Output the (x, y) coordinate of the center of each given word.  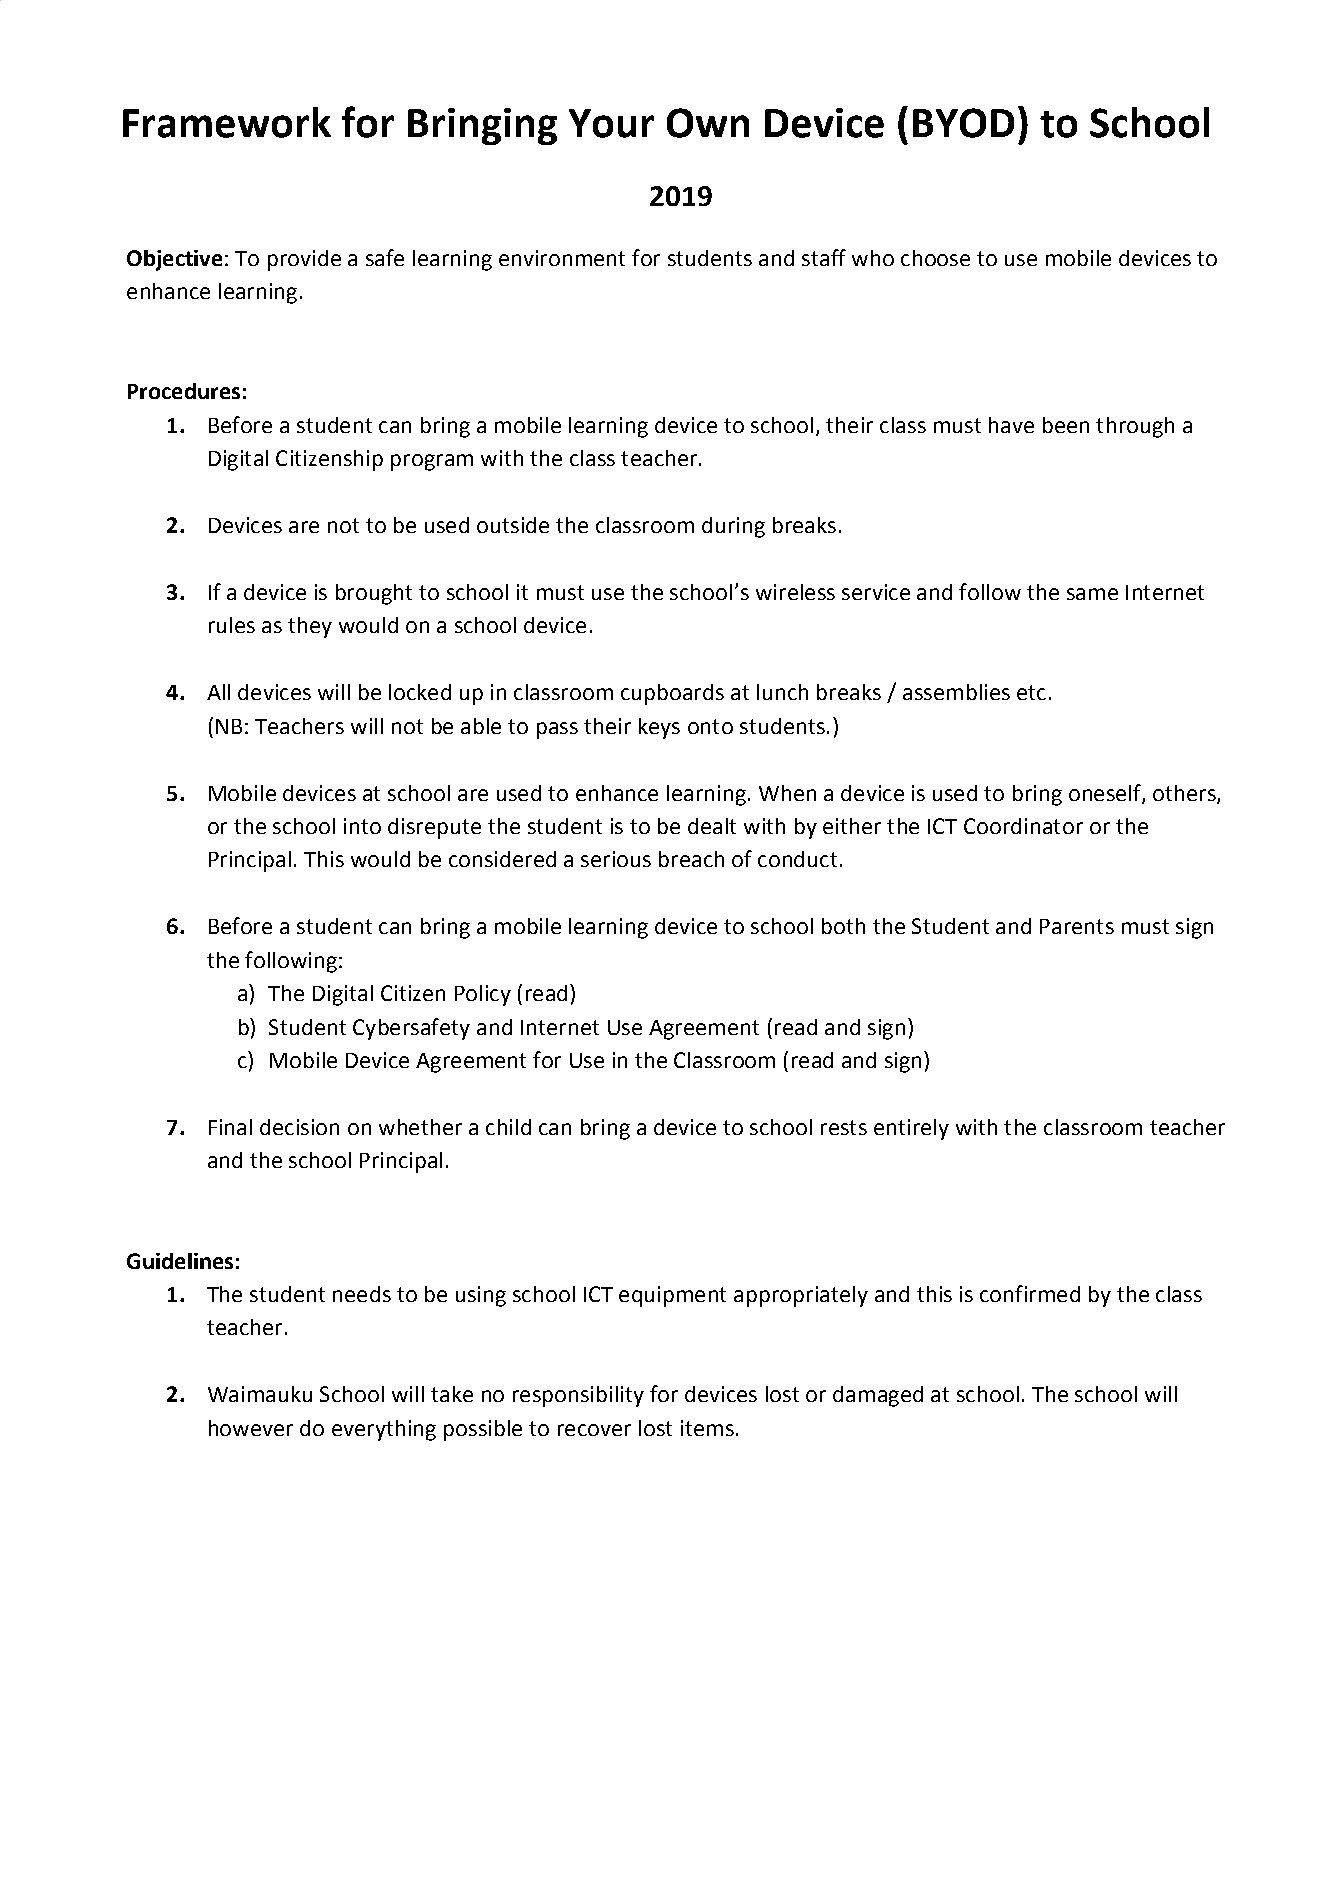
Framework (227, 122)
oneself (1106, 793)
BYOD (963, 123)
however (251, 1428)
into (362, 826)
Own (708, 123)
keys (659, 728)
